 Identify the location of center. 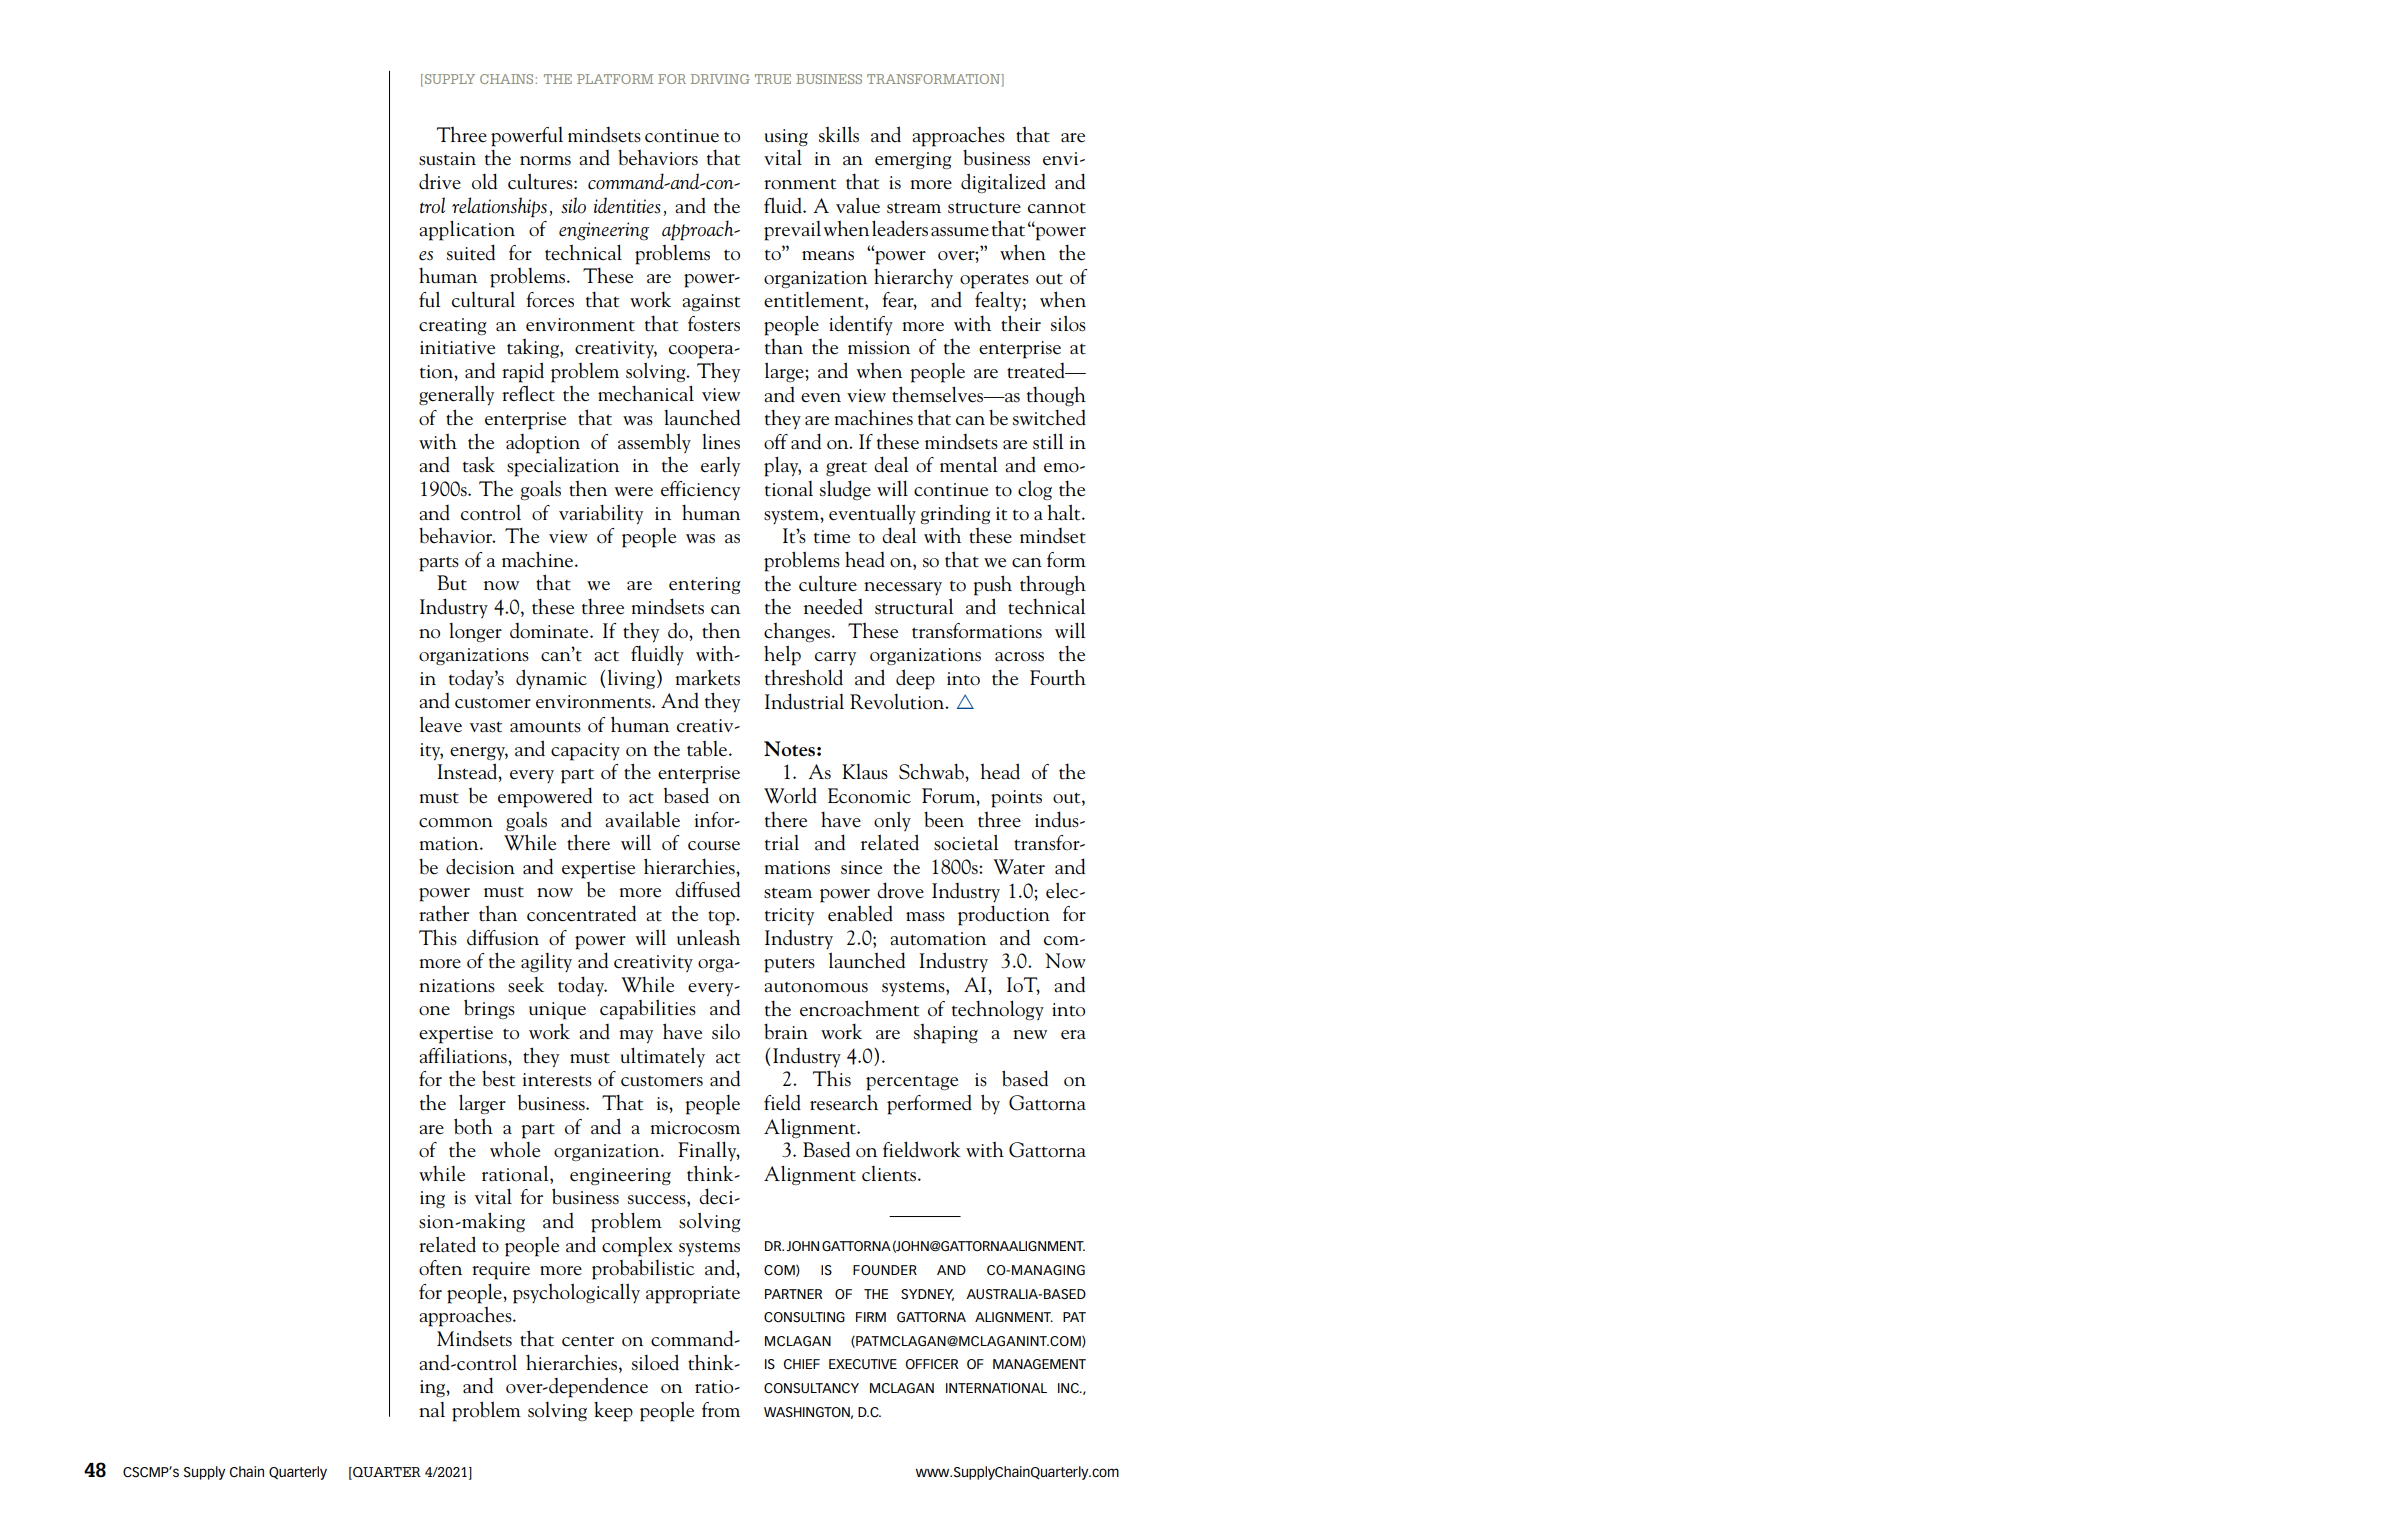
(588, 1341).
